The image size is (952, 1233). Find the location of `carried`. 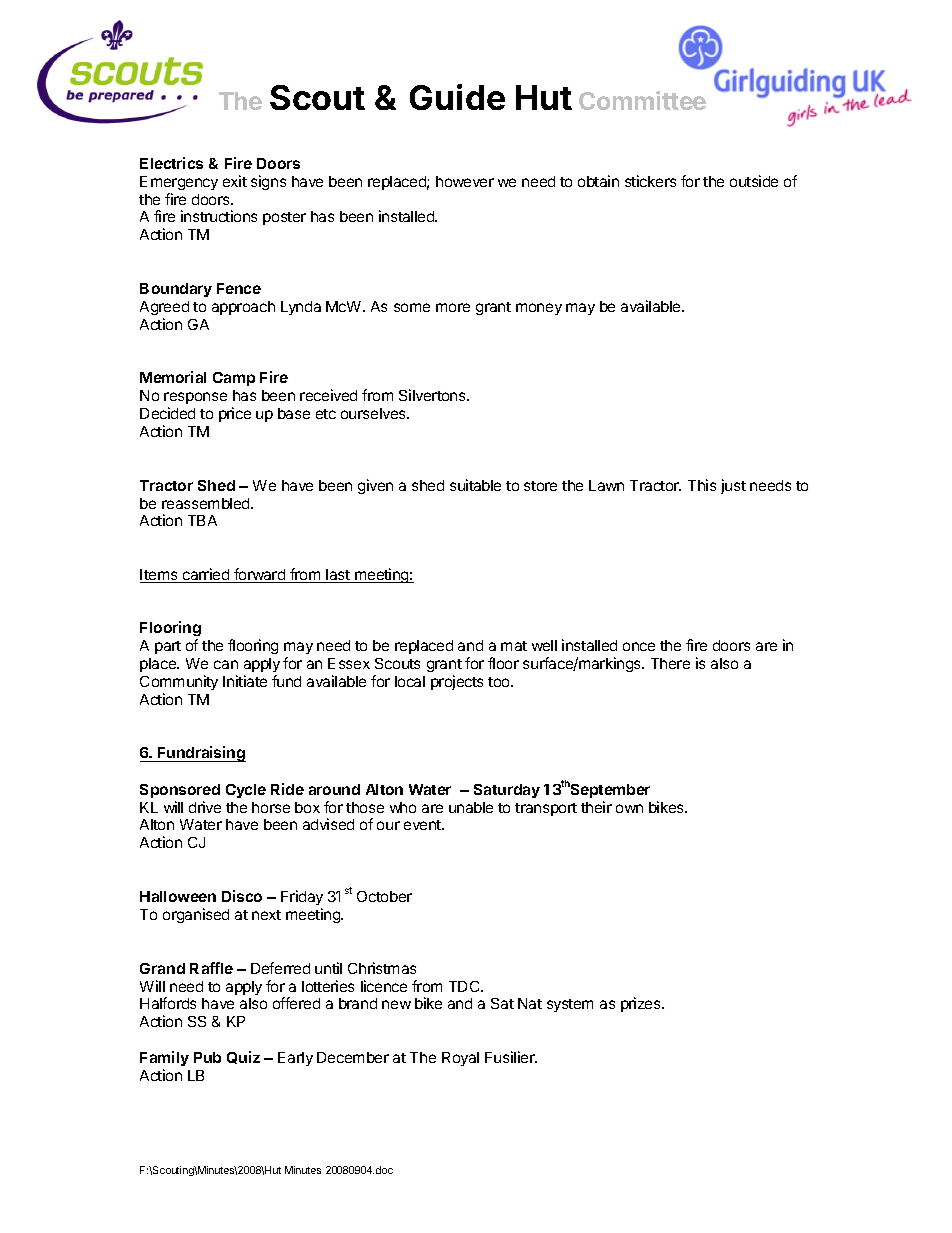

carried is located at coordinates (206, 575).
